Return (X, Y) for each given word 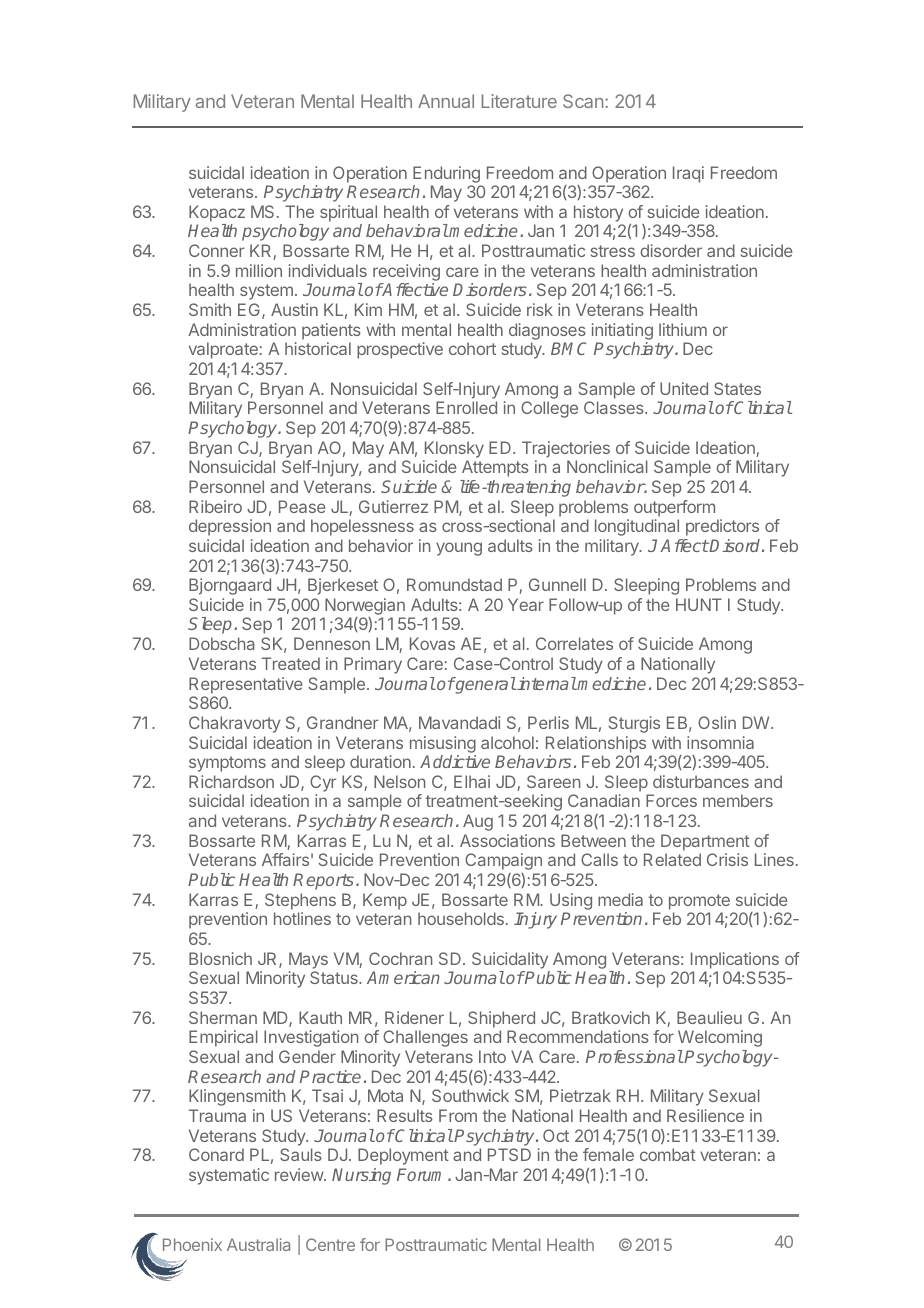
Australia (258, 1244)
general (485, 685)
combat (668, 1154)
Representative (246, 685)
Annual (446, 101)
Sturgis (634, 724)
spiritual (348, 213)
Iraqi (688, 174)
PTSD (509, 1154)
